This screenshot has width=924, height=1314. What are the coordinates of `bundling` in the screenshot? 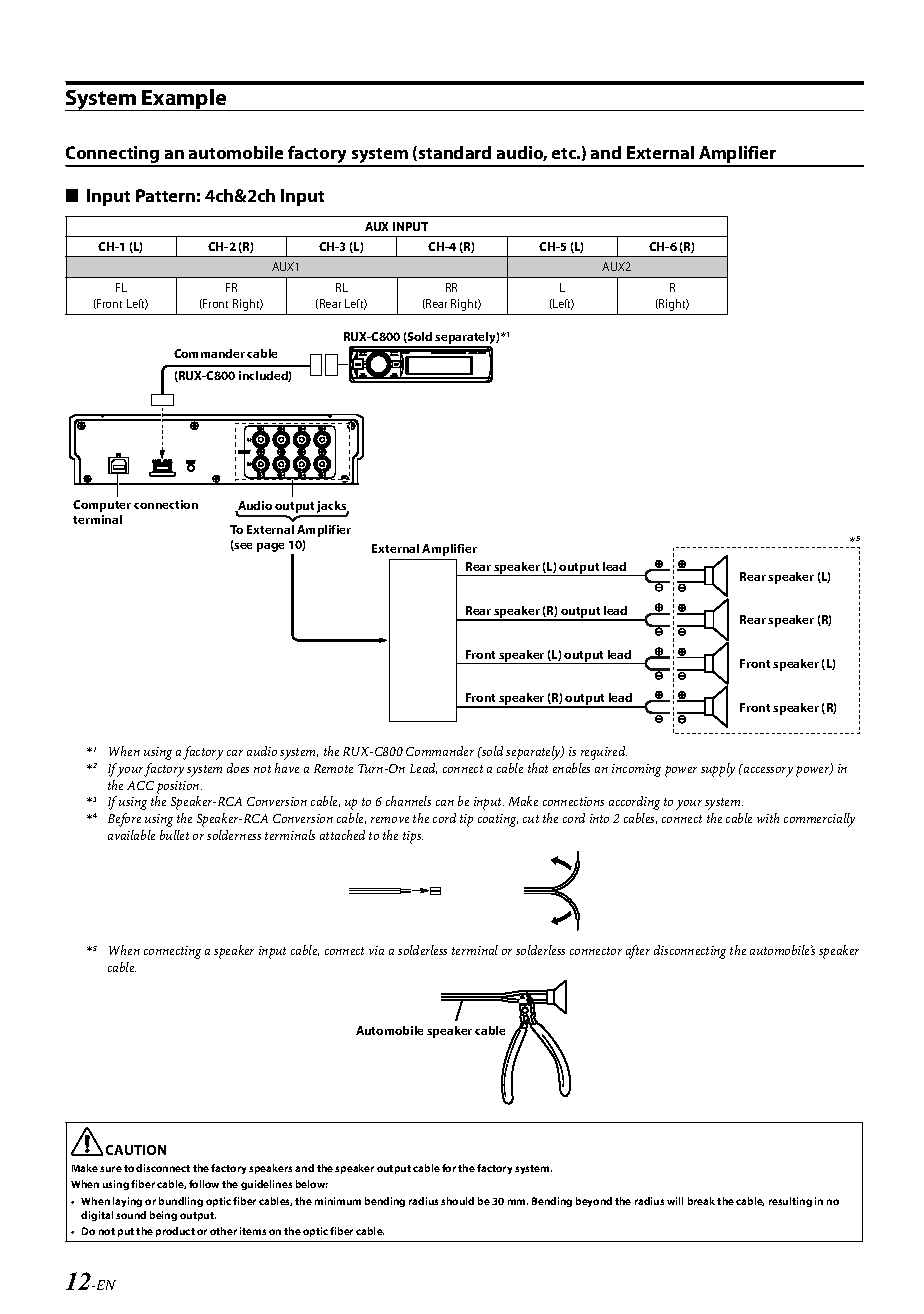 It's located at (181, 1202).
